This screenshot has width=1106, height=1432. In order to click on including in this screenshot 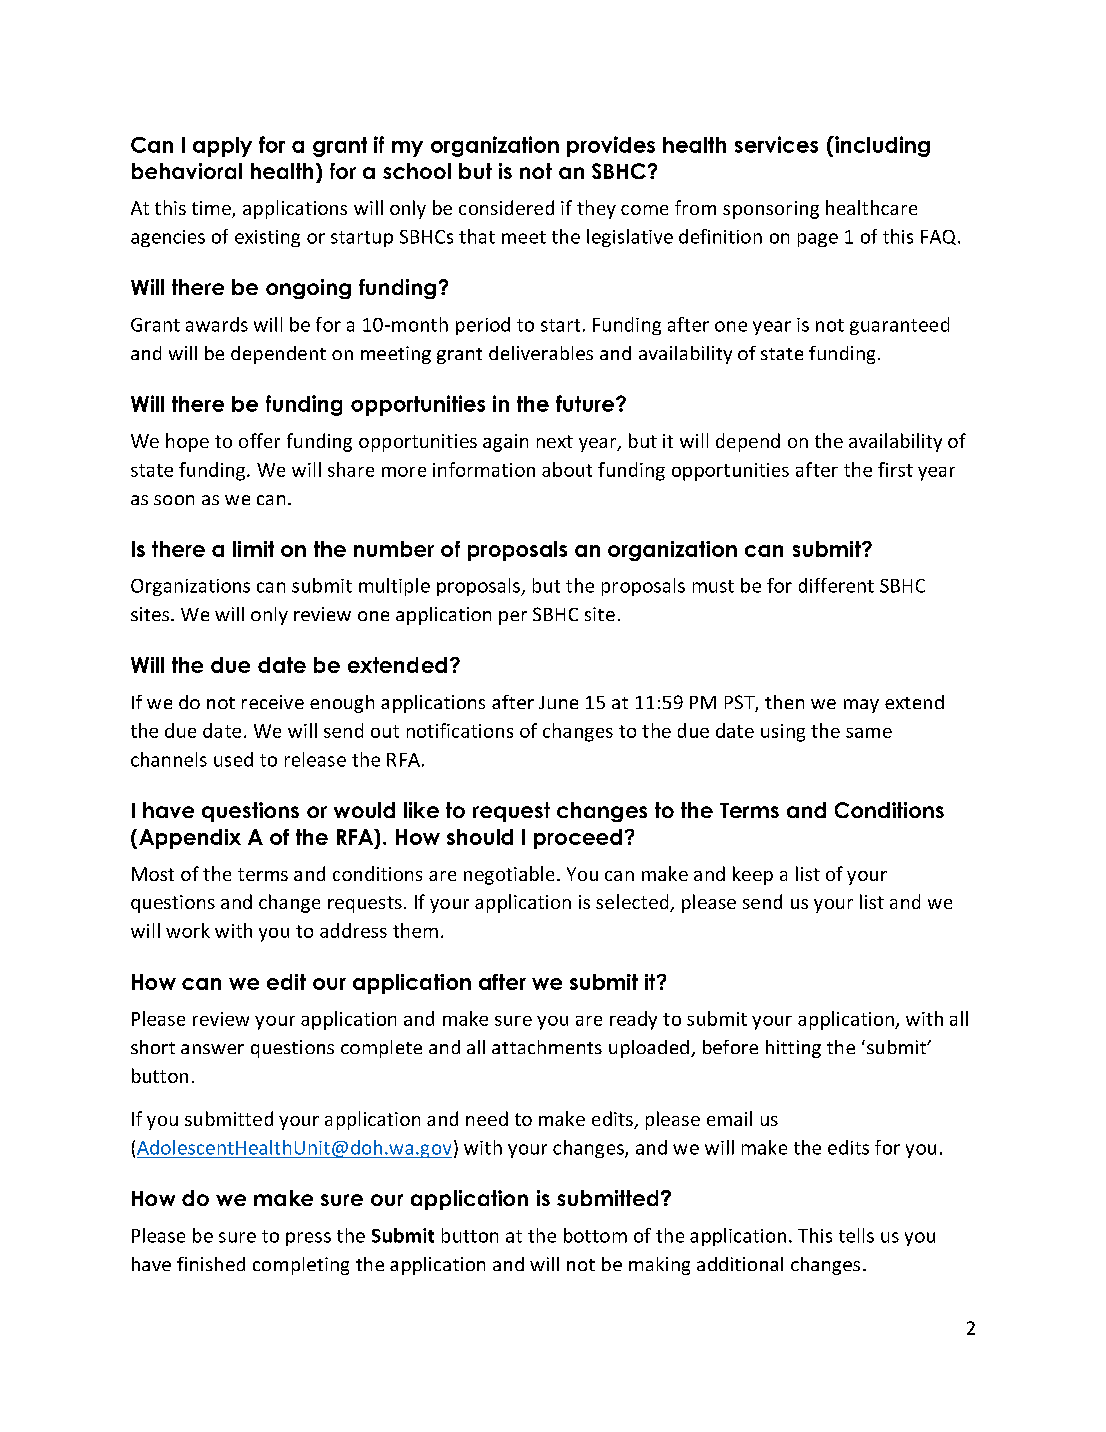, I will do `click(881, 146)`.
